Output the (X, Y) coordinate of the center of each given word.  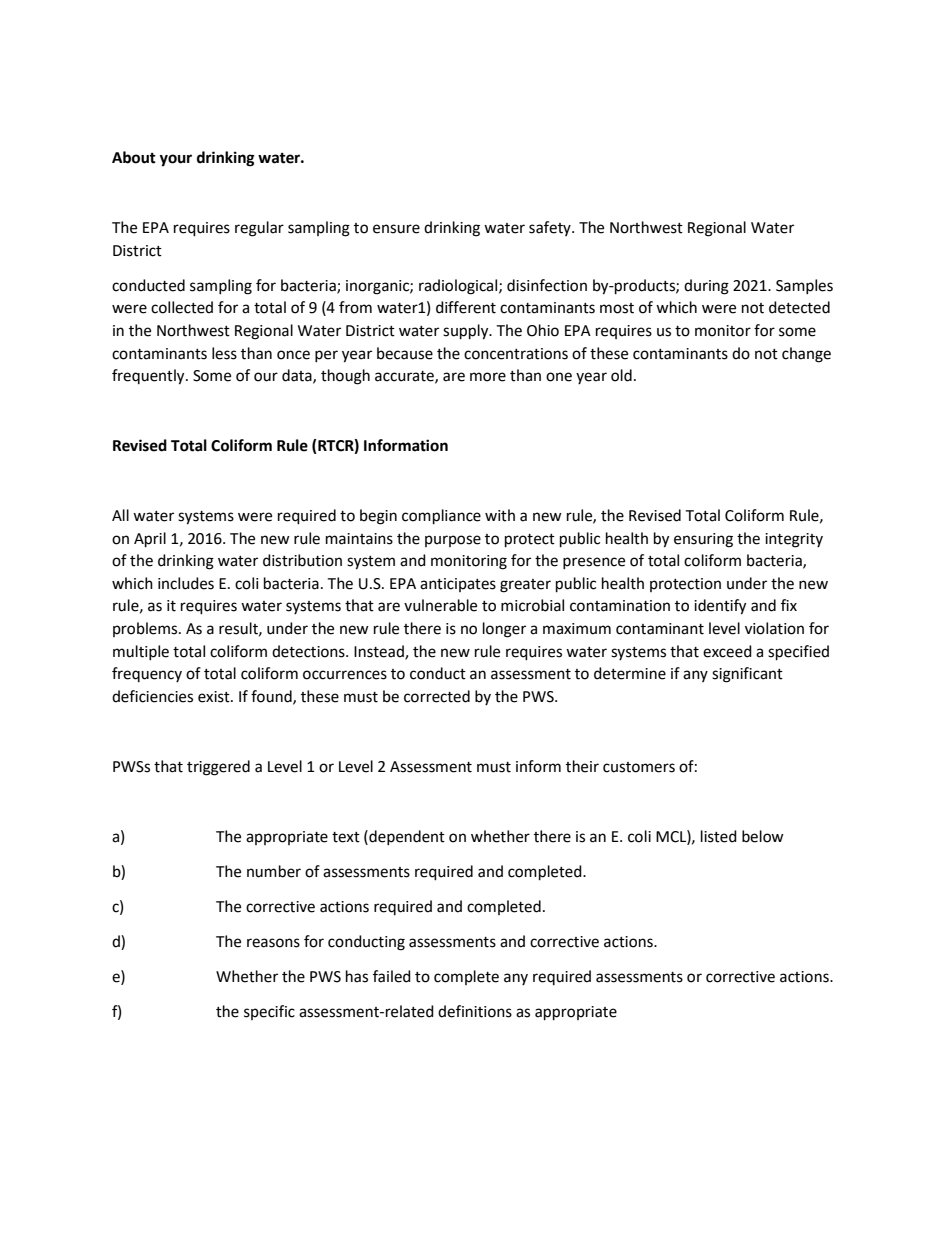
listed (719, 836)
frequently (149, 377)
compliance (441, 517)
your (175, 160)
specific (269, 1012)
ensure (396, 229)
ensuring (703, 540)
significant (747, 675)
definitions (475, 1011)
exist (215, 697)
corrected (437, 696)
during (706, 287)
